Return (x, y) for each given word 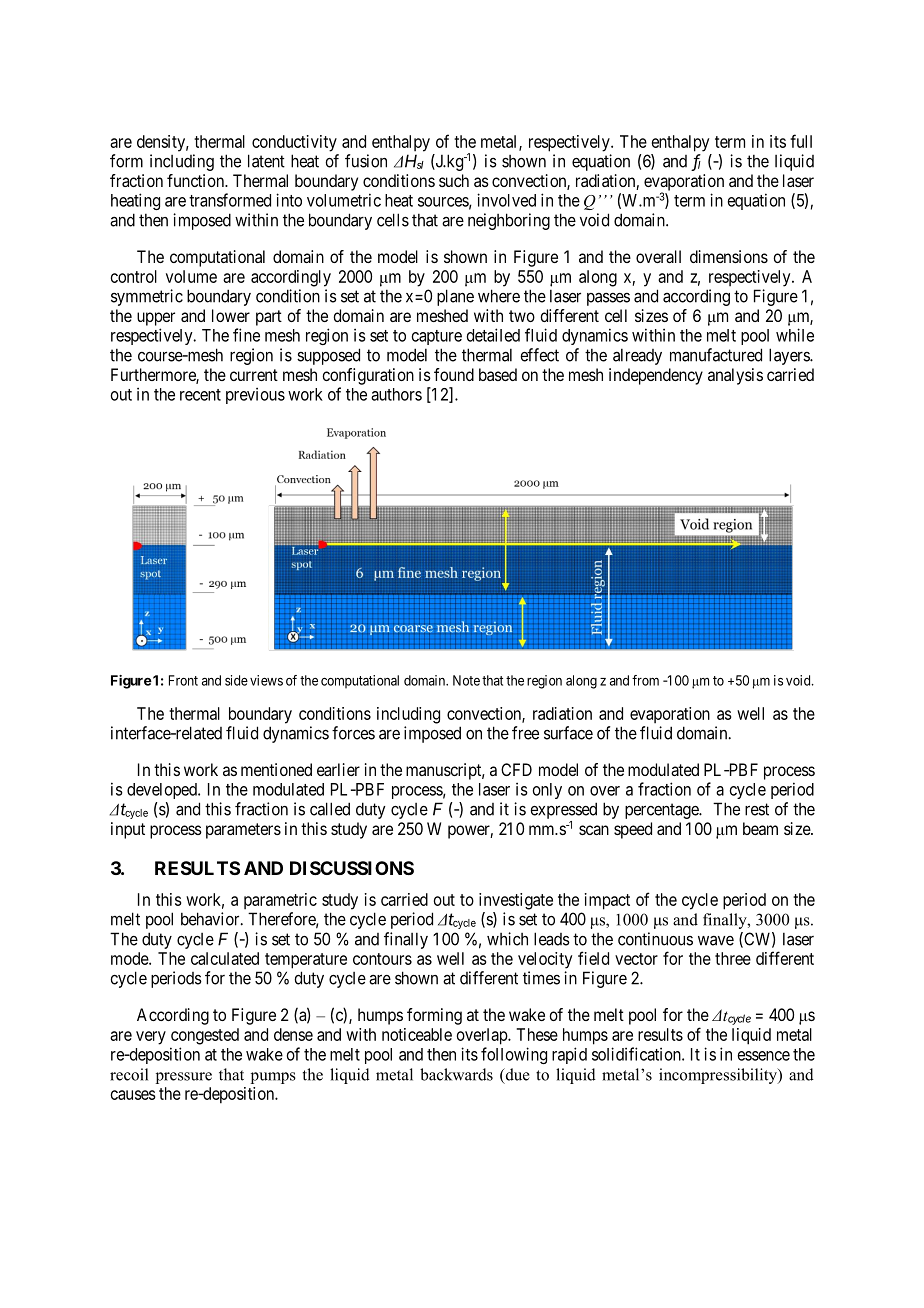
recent (200, 395)
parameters (243, 831)
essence (764, 1056)
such (454, 180)
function (196, 180)
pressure (184, 1078)
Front (183, 680)
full (801, 141)
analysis (735, 376)
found (454, 374)
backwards (456, 1074)
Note (466, 680)
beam (760, 828)
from (645, 680)
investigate (516, 901)
